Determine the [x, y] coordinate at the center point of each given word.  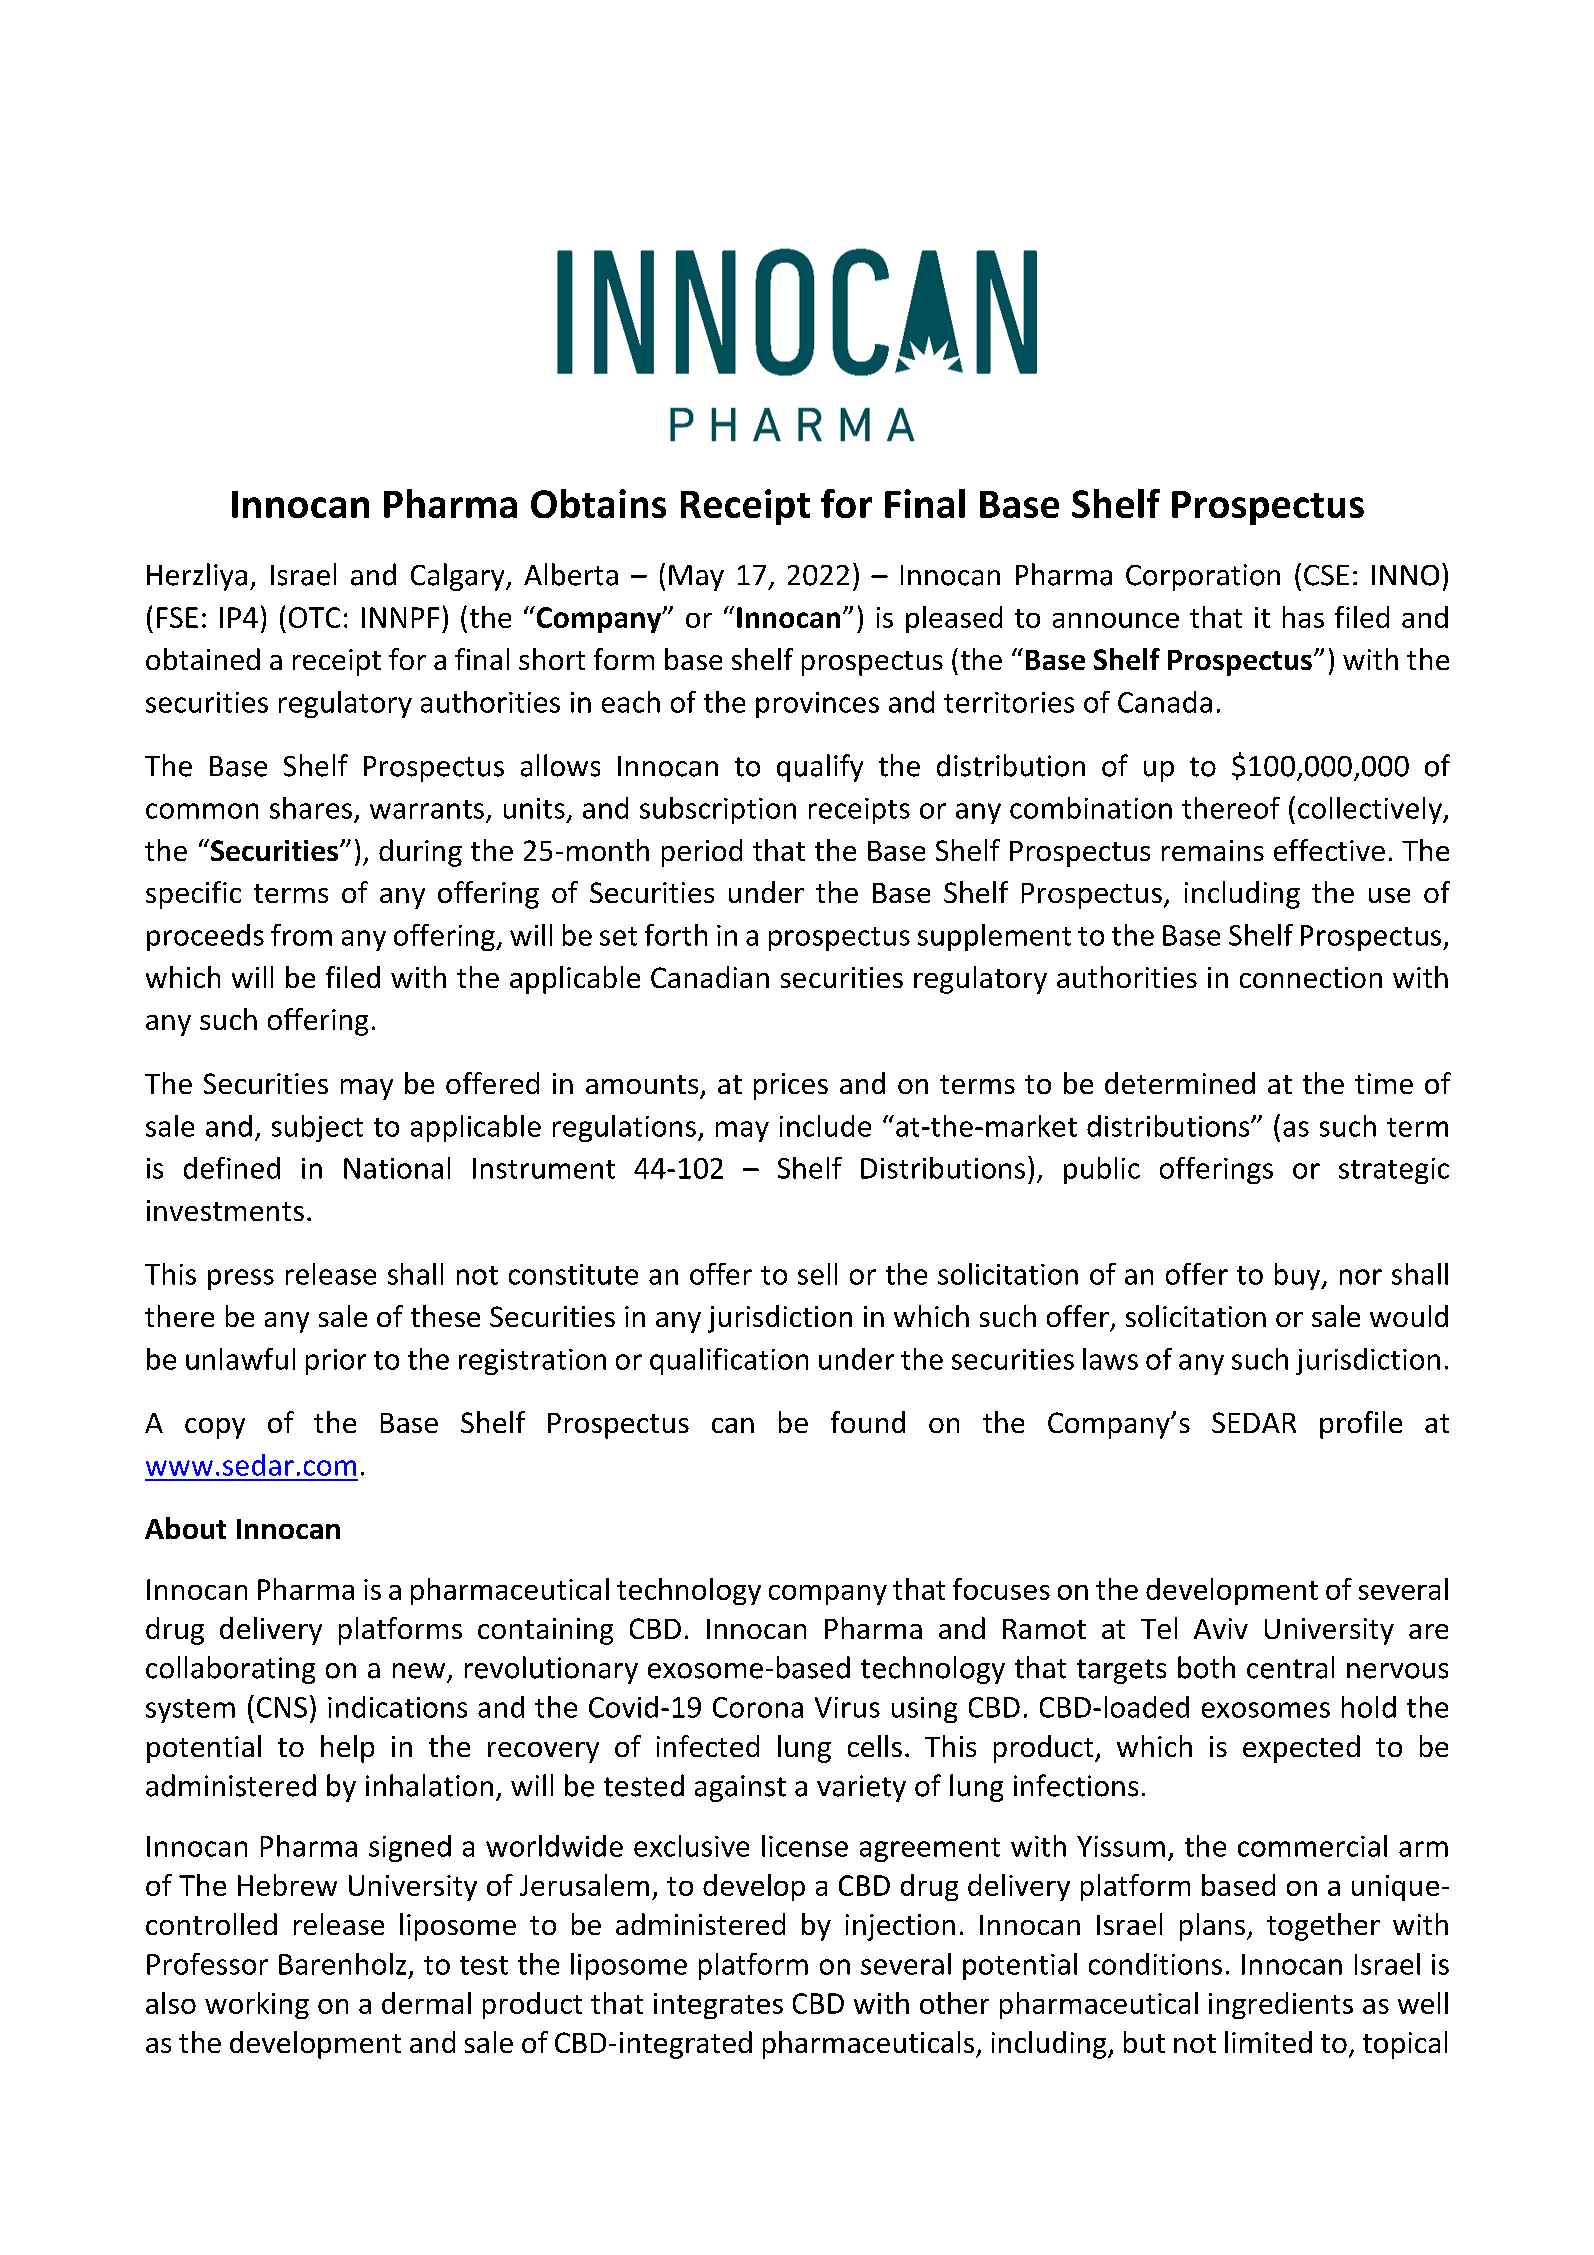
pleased [954, 619]
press [241, 1279]
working [257, 2005]
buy [1299, 1276]
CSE [1326, 575]
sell [817, 1274]
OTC [314, 617]
